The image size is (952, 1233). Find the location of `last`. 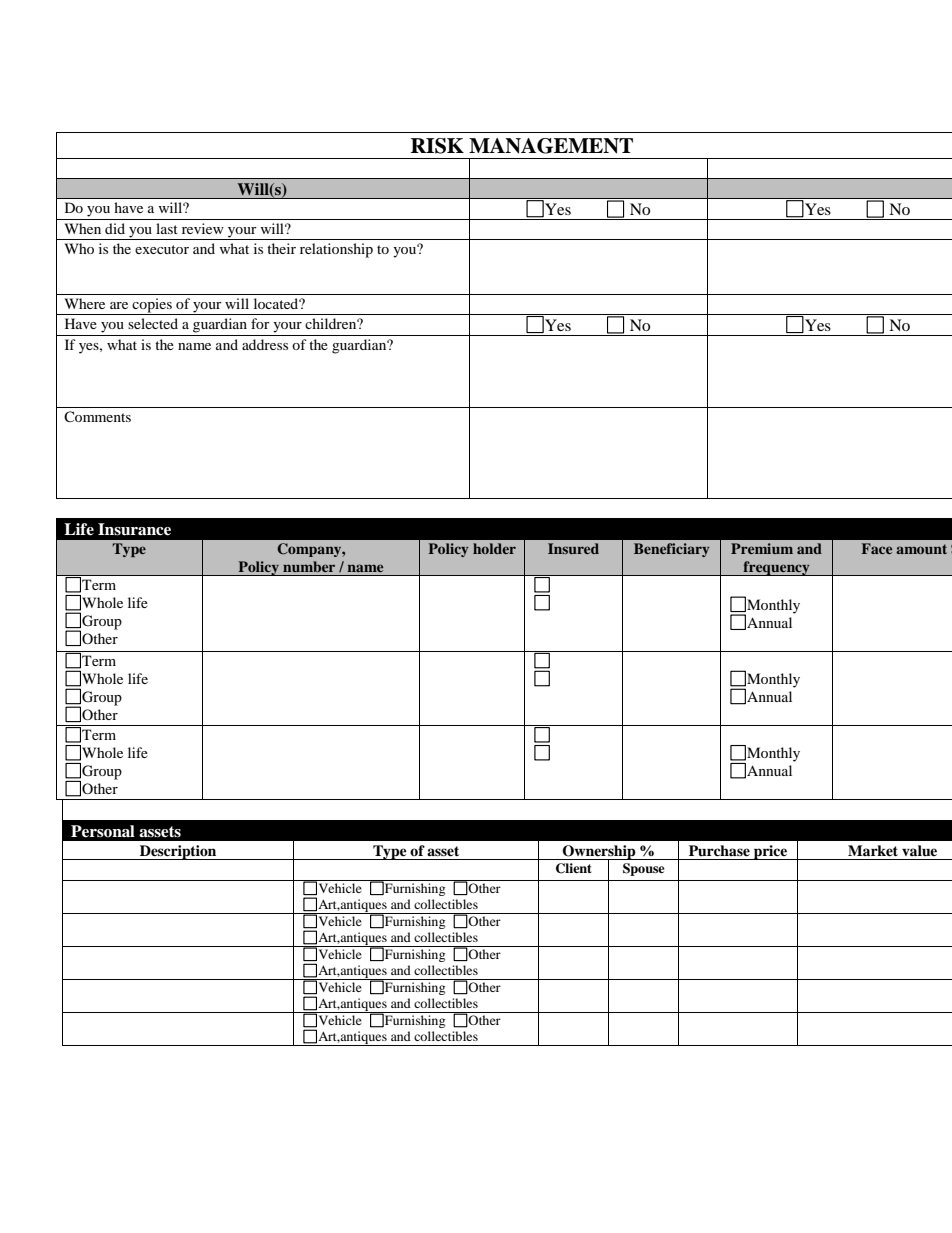

last is located at coordinates (167, 228).
